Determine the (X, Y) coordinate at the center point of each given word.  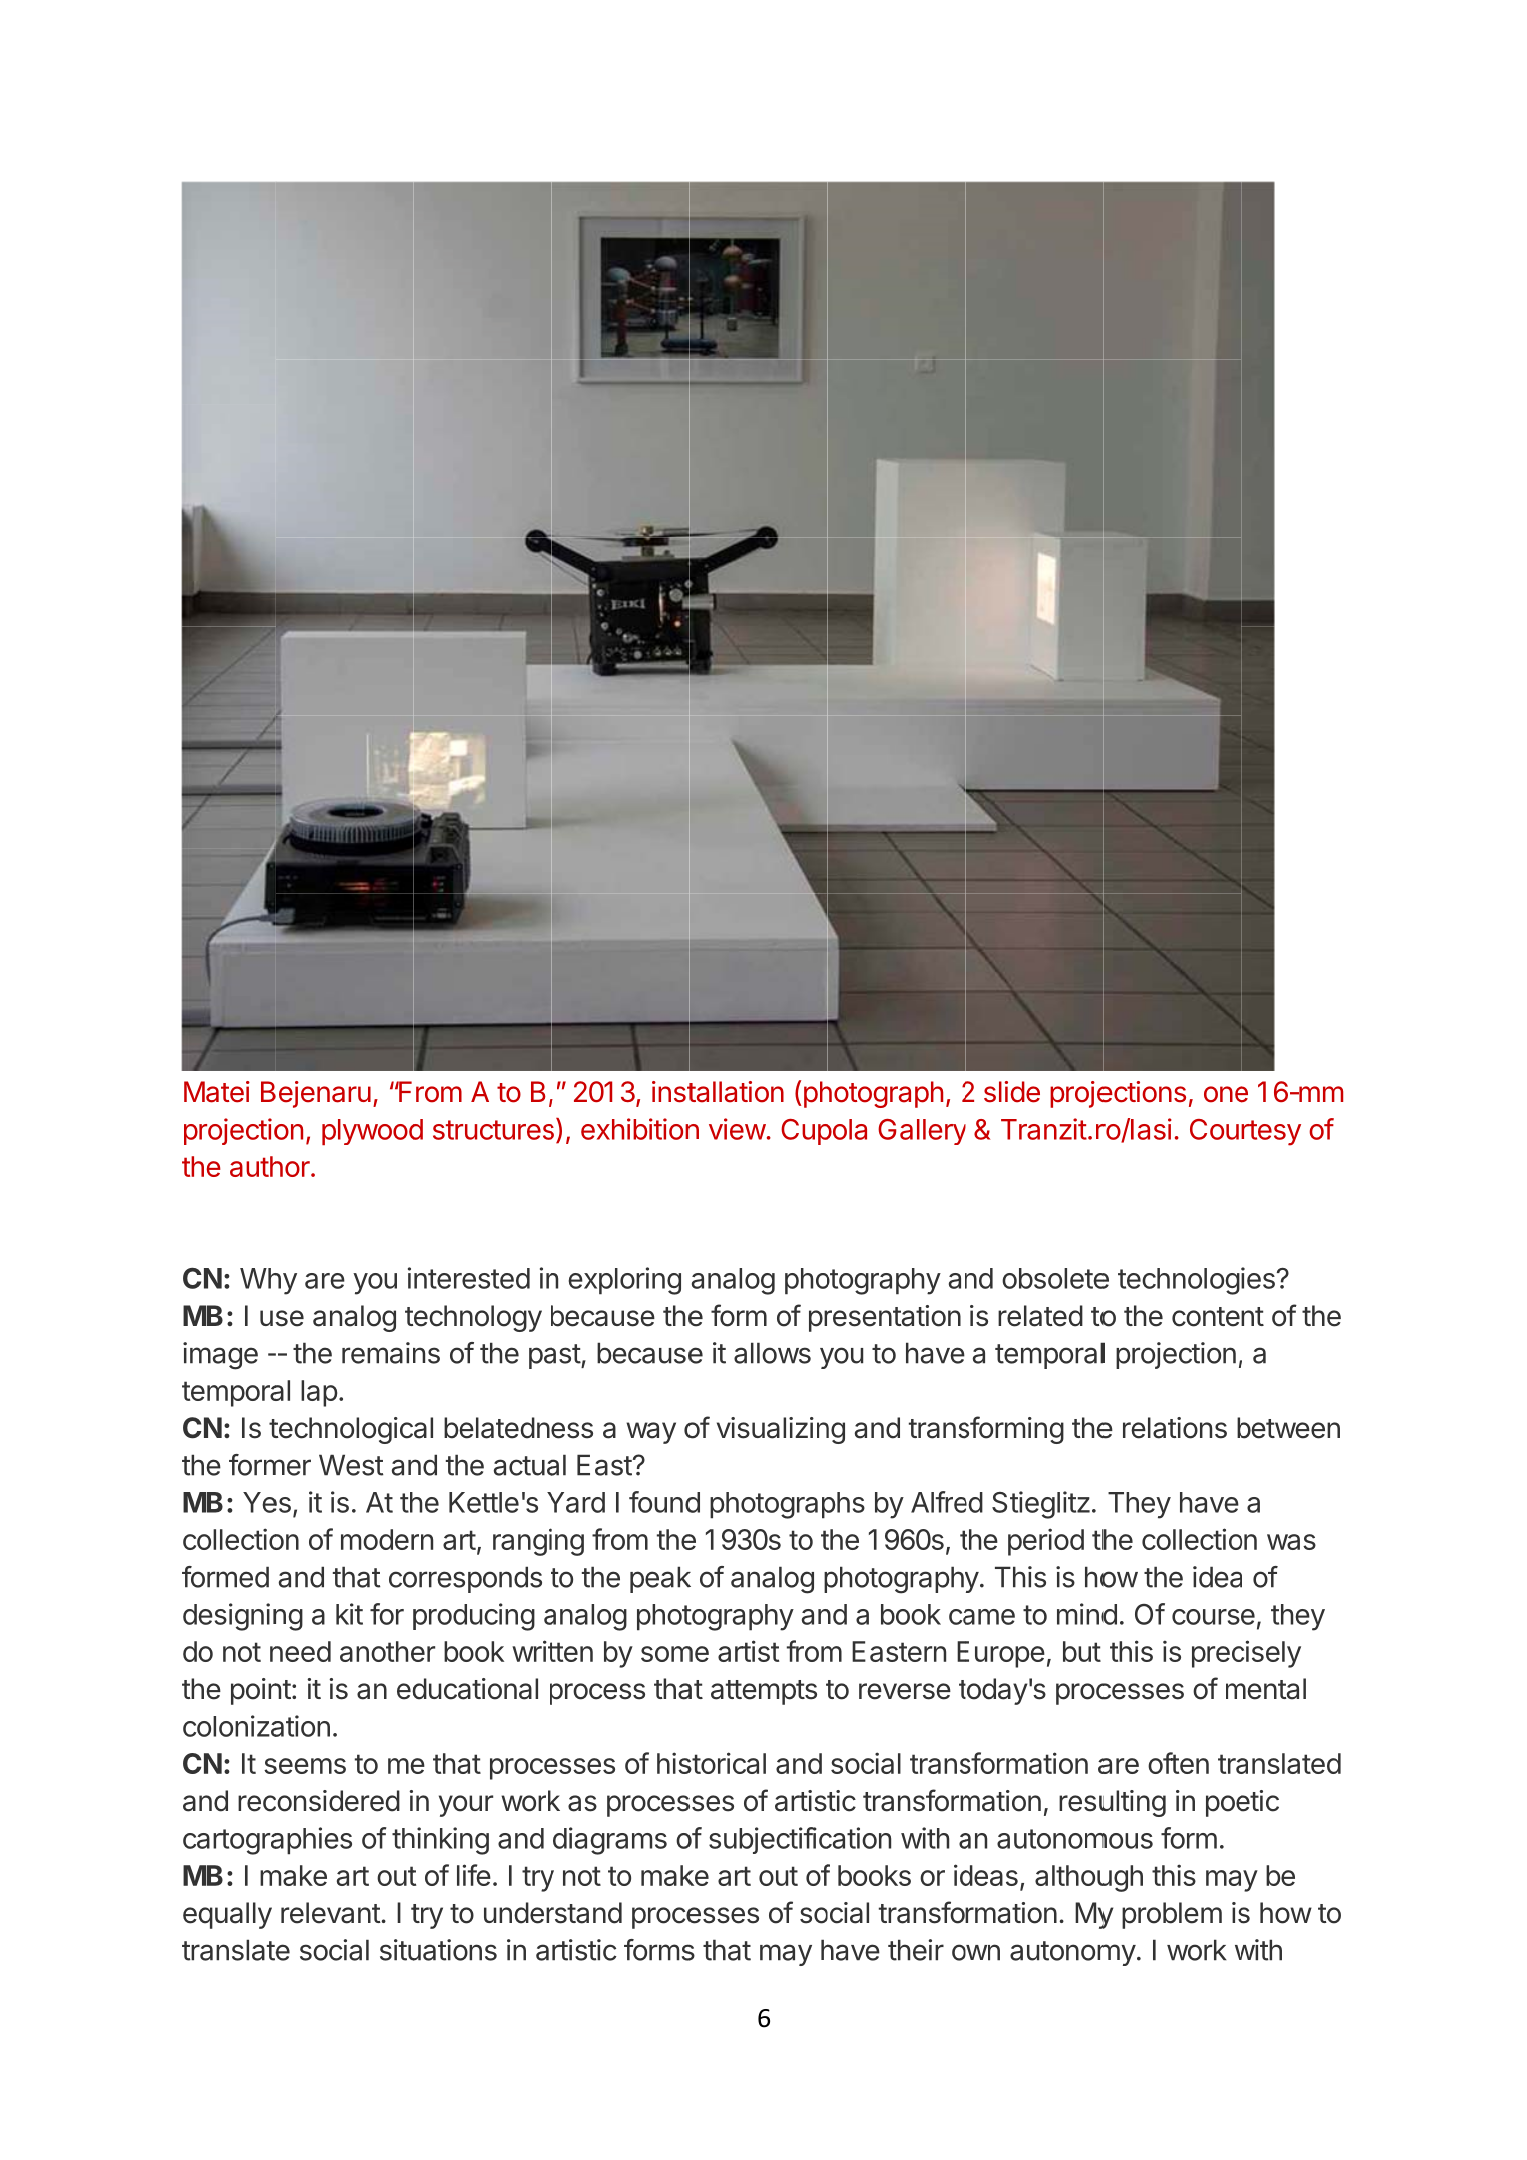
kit (349, 1614)
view (737, 1129)
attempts (764, 1692)
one (1226, 1094)
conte (1206, 1317)
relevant (331, 1913)
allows (772, 1353)
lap (319, 1393)
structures (495, 1129)
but (1082, 1651)
